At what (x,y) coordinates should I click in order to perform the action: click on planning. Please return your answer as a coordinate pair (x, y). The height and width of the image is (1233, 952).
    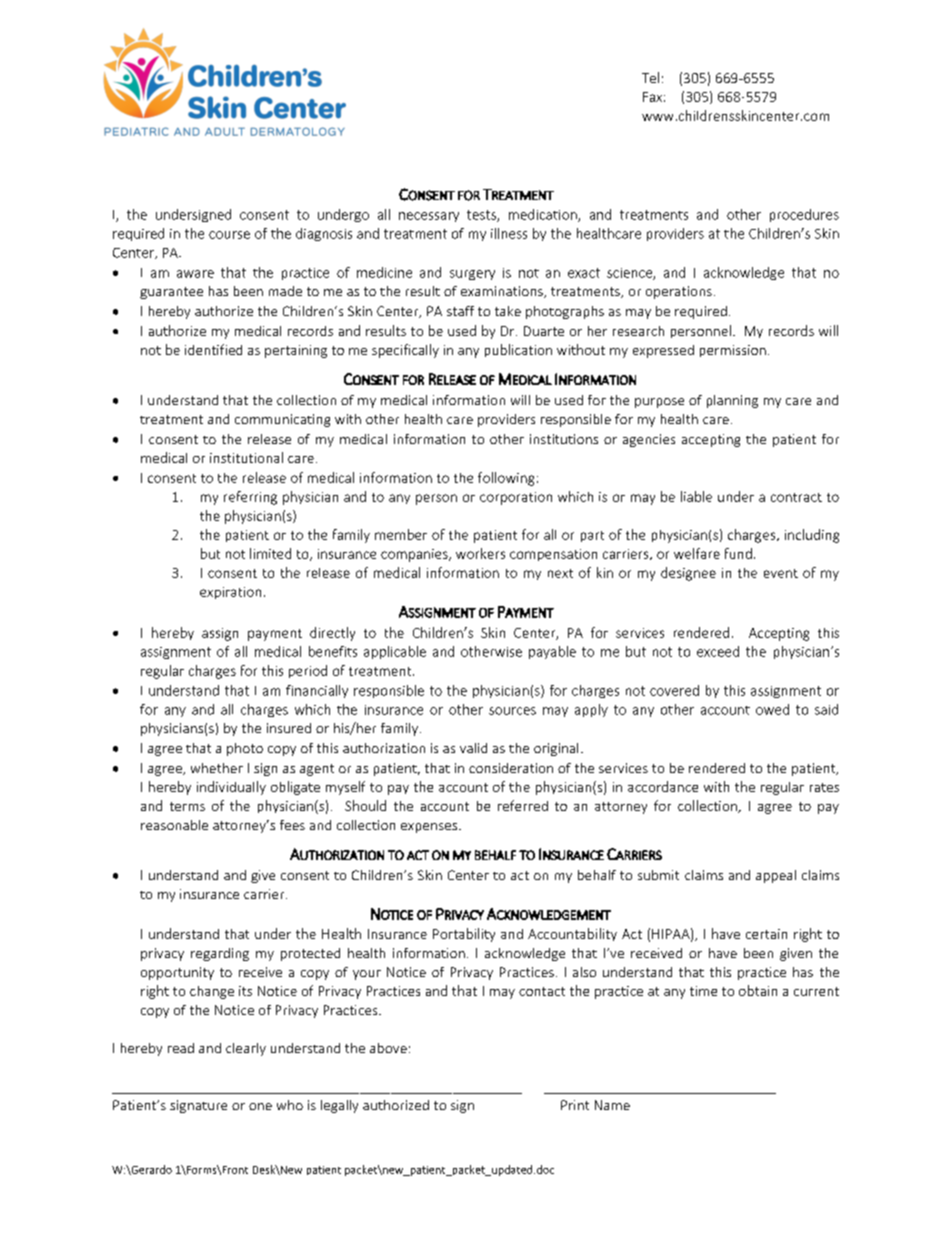
    Looking at the image, I should click on (732, 401).
